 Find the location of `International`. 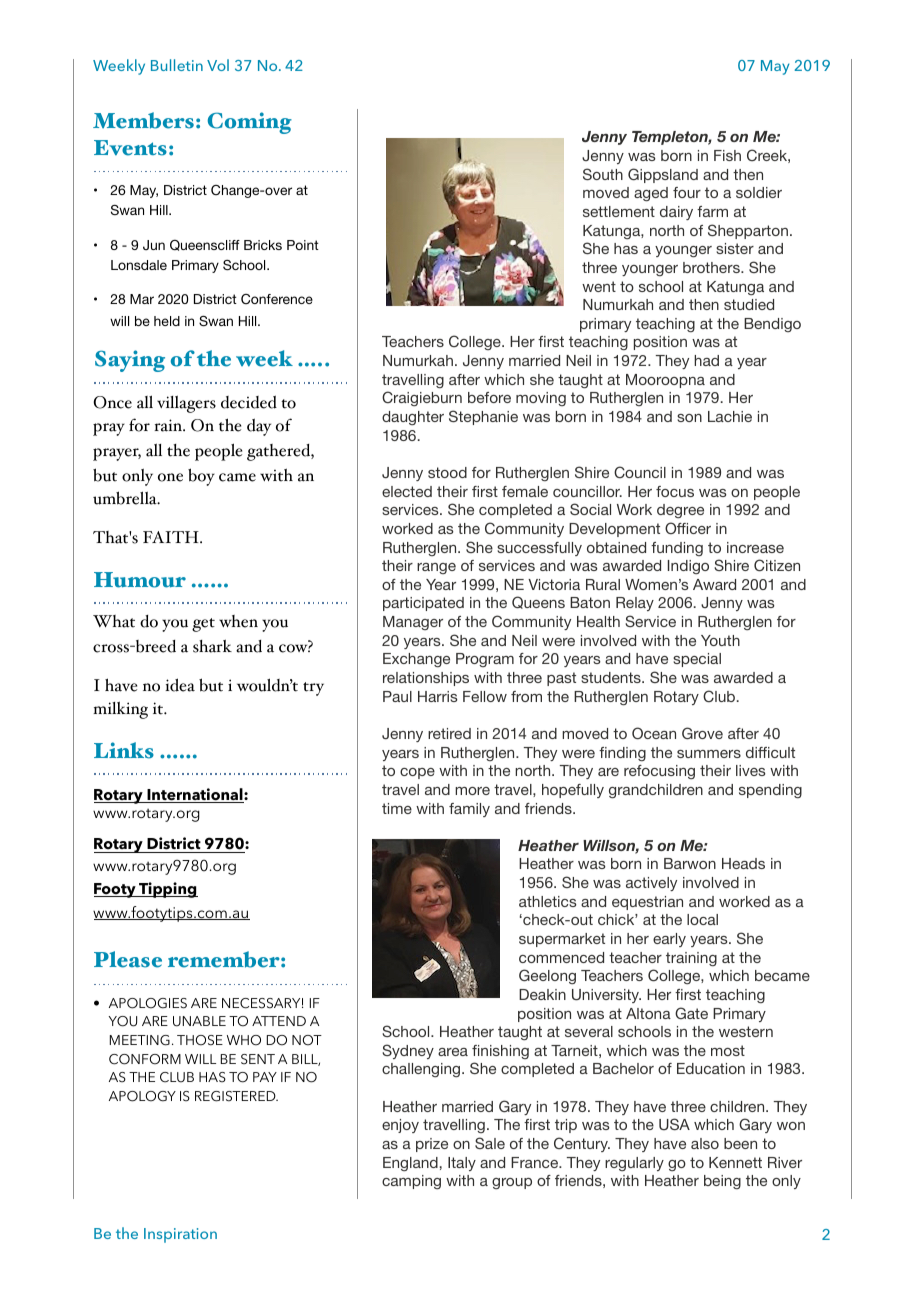

International is located at coordinates (195, 795).
